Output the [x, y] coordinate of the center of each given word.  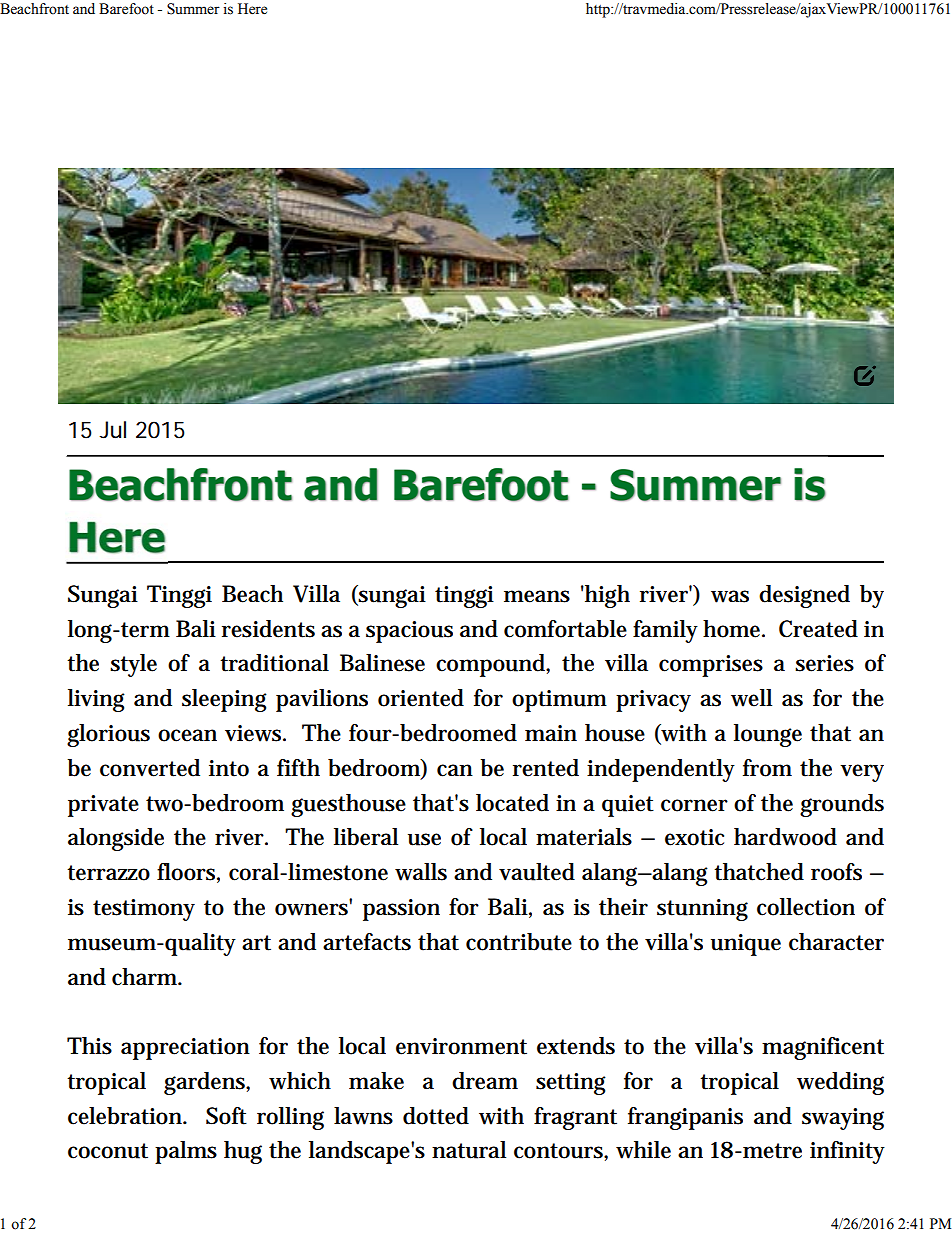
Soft [226, 1116]
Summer [193, 9]
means [537, 596]
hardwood [785, 837]
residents [268, 629]
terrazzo [108, 873]
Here [252, 9]
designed [804, 596]
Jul [112, 430]
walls [421, 872]
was [730, 596]
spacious [409, 632]
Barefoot [126, 9]
